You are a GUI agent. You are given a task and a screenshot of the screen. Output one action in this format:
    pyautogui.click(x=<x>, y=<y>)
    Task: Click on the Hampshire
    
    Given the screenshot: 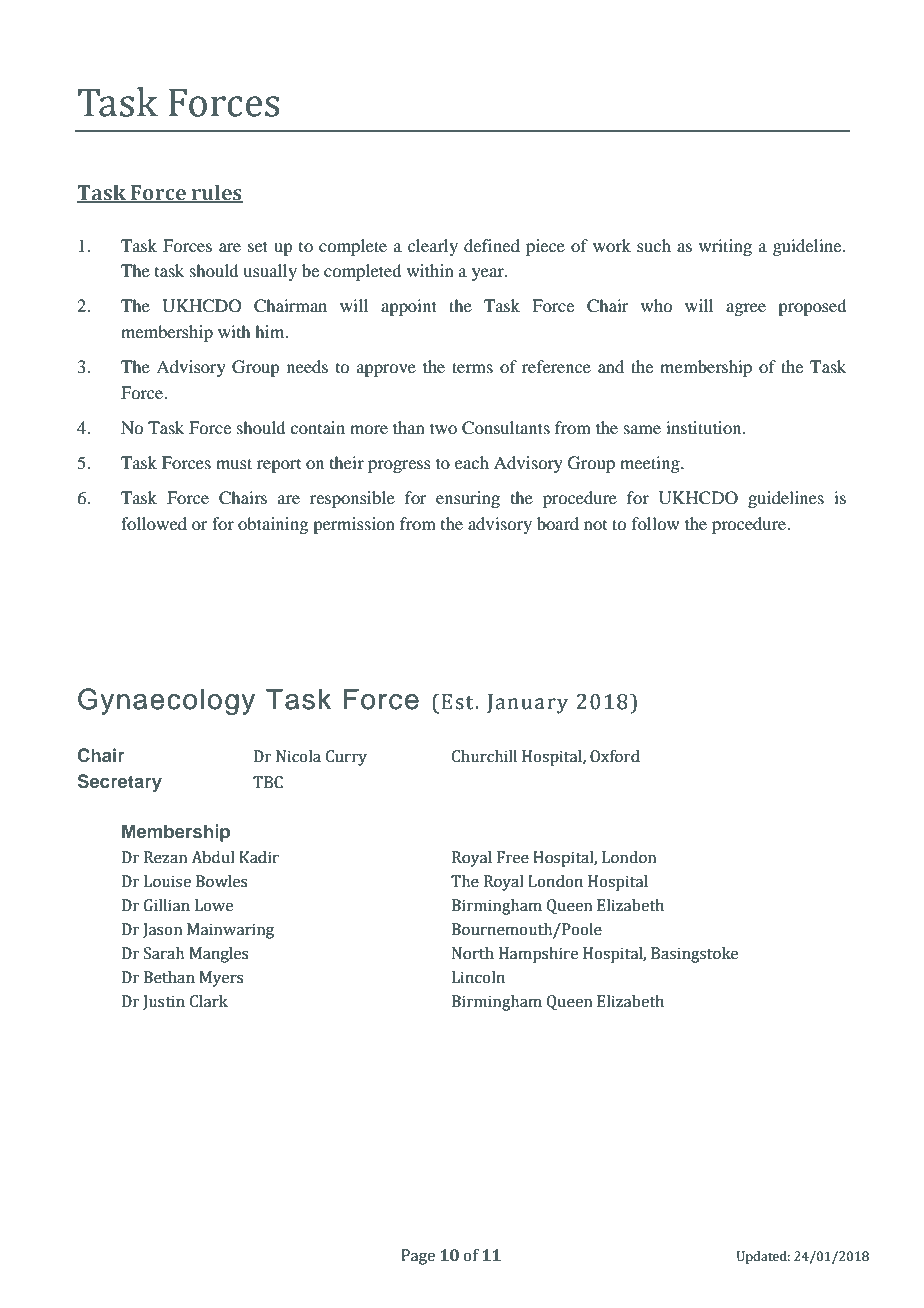 What is the action you would take?
    pyautogui.click(x=538, y=955)
